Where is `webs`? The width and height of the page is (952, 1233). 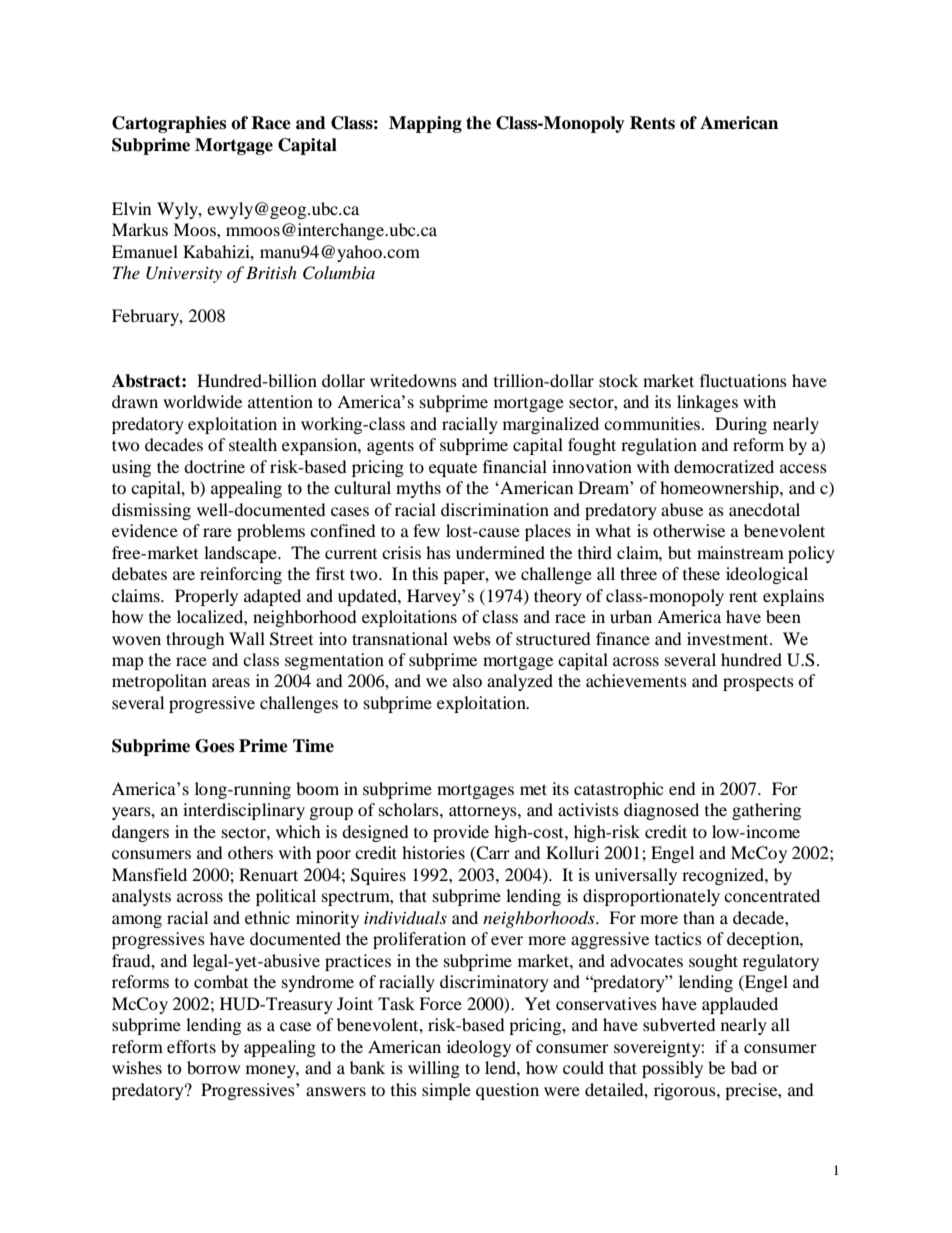
webs is located at coordinates (472, 638).
